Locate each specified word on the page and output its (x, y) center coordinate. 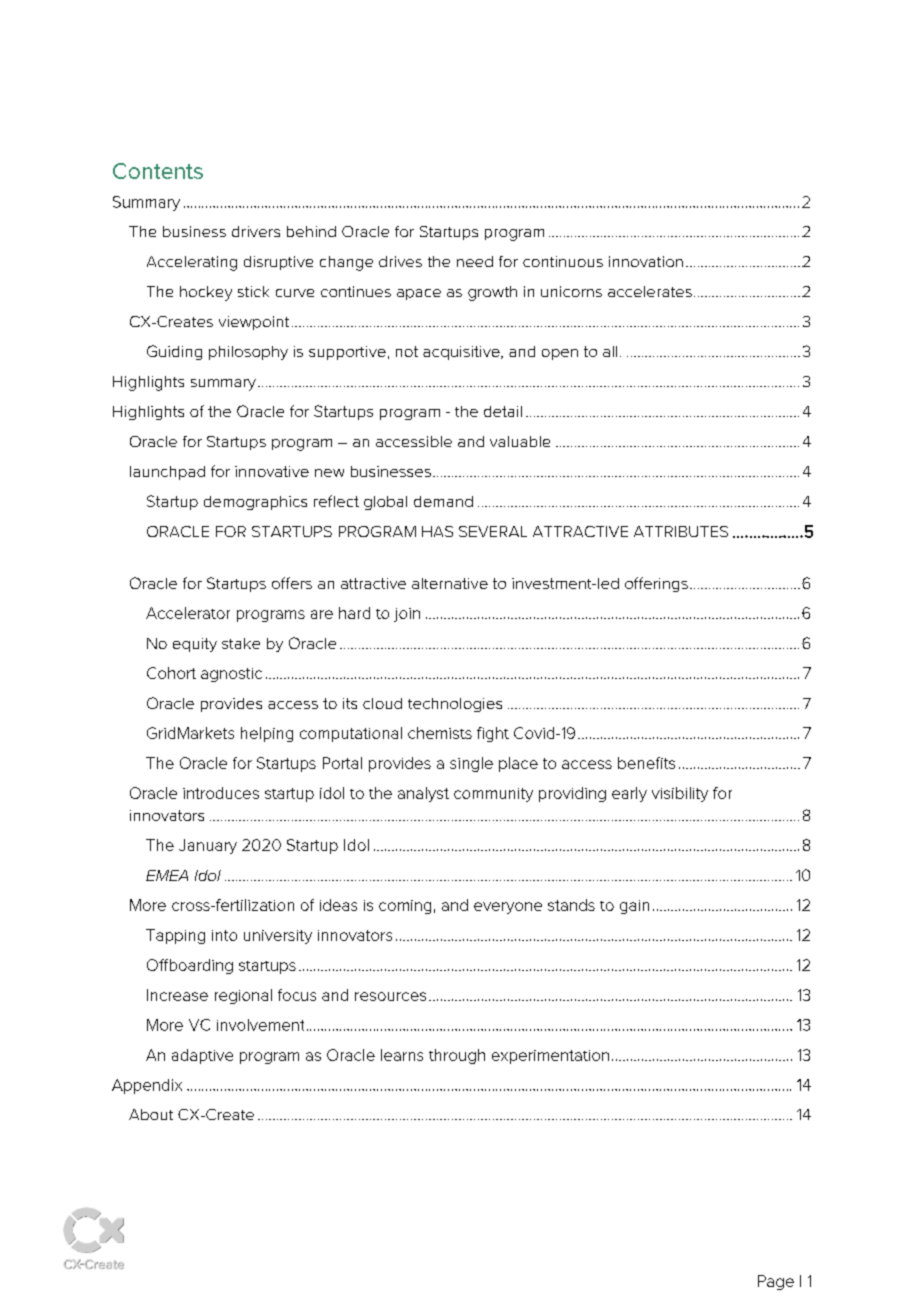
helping (267, 734)
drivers (256, 231)
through (457, 1056)
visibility (680, 794)
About (151, 1114)
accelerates (650, 291)
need (475, 261)
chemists (440, 733)
